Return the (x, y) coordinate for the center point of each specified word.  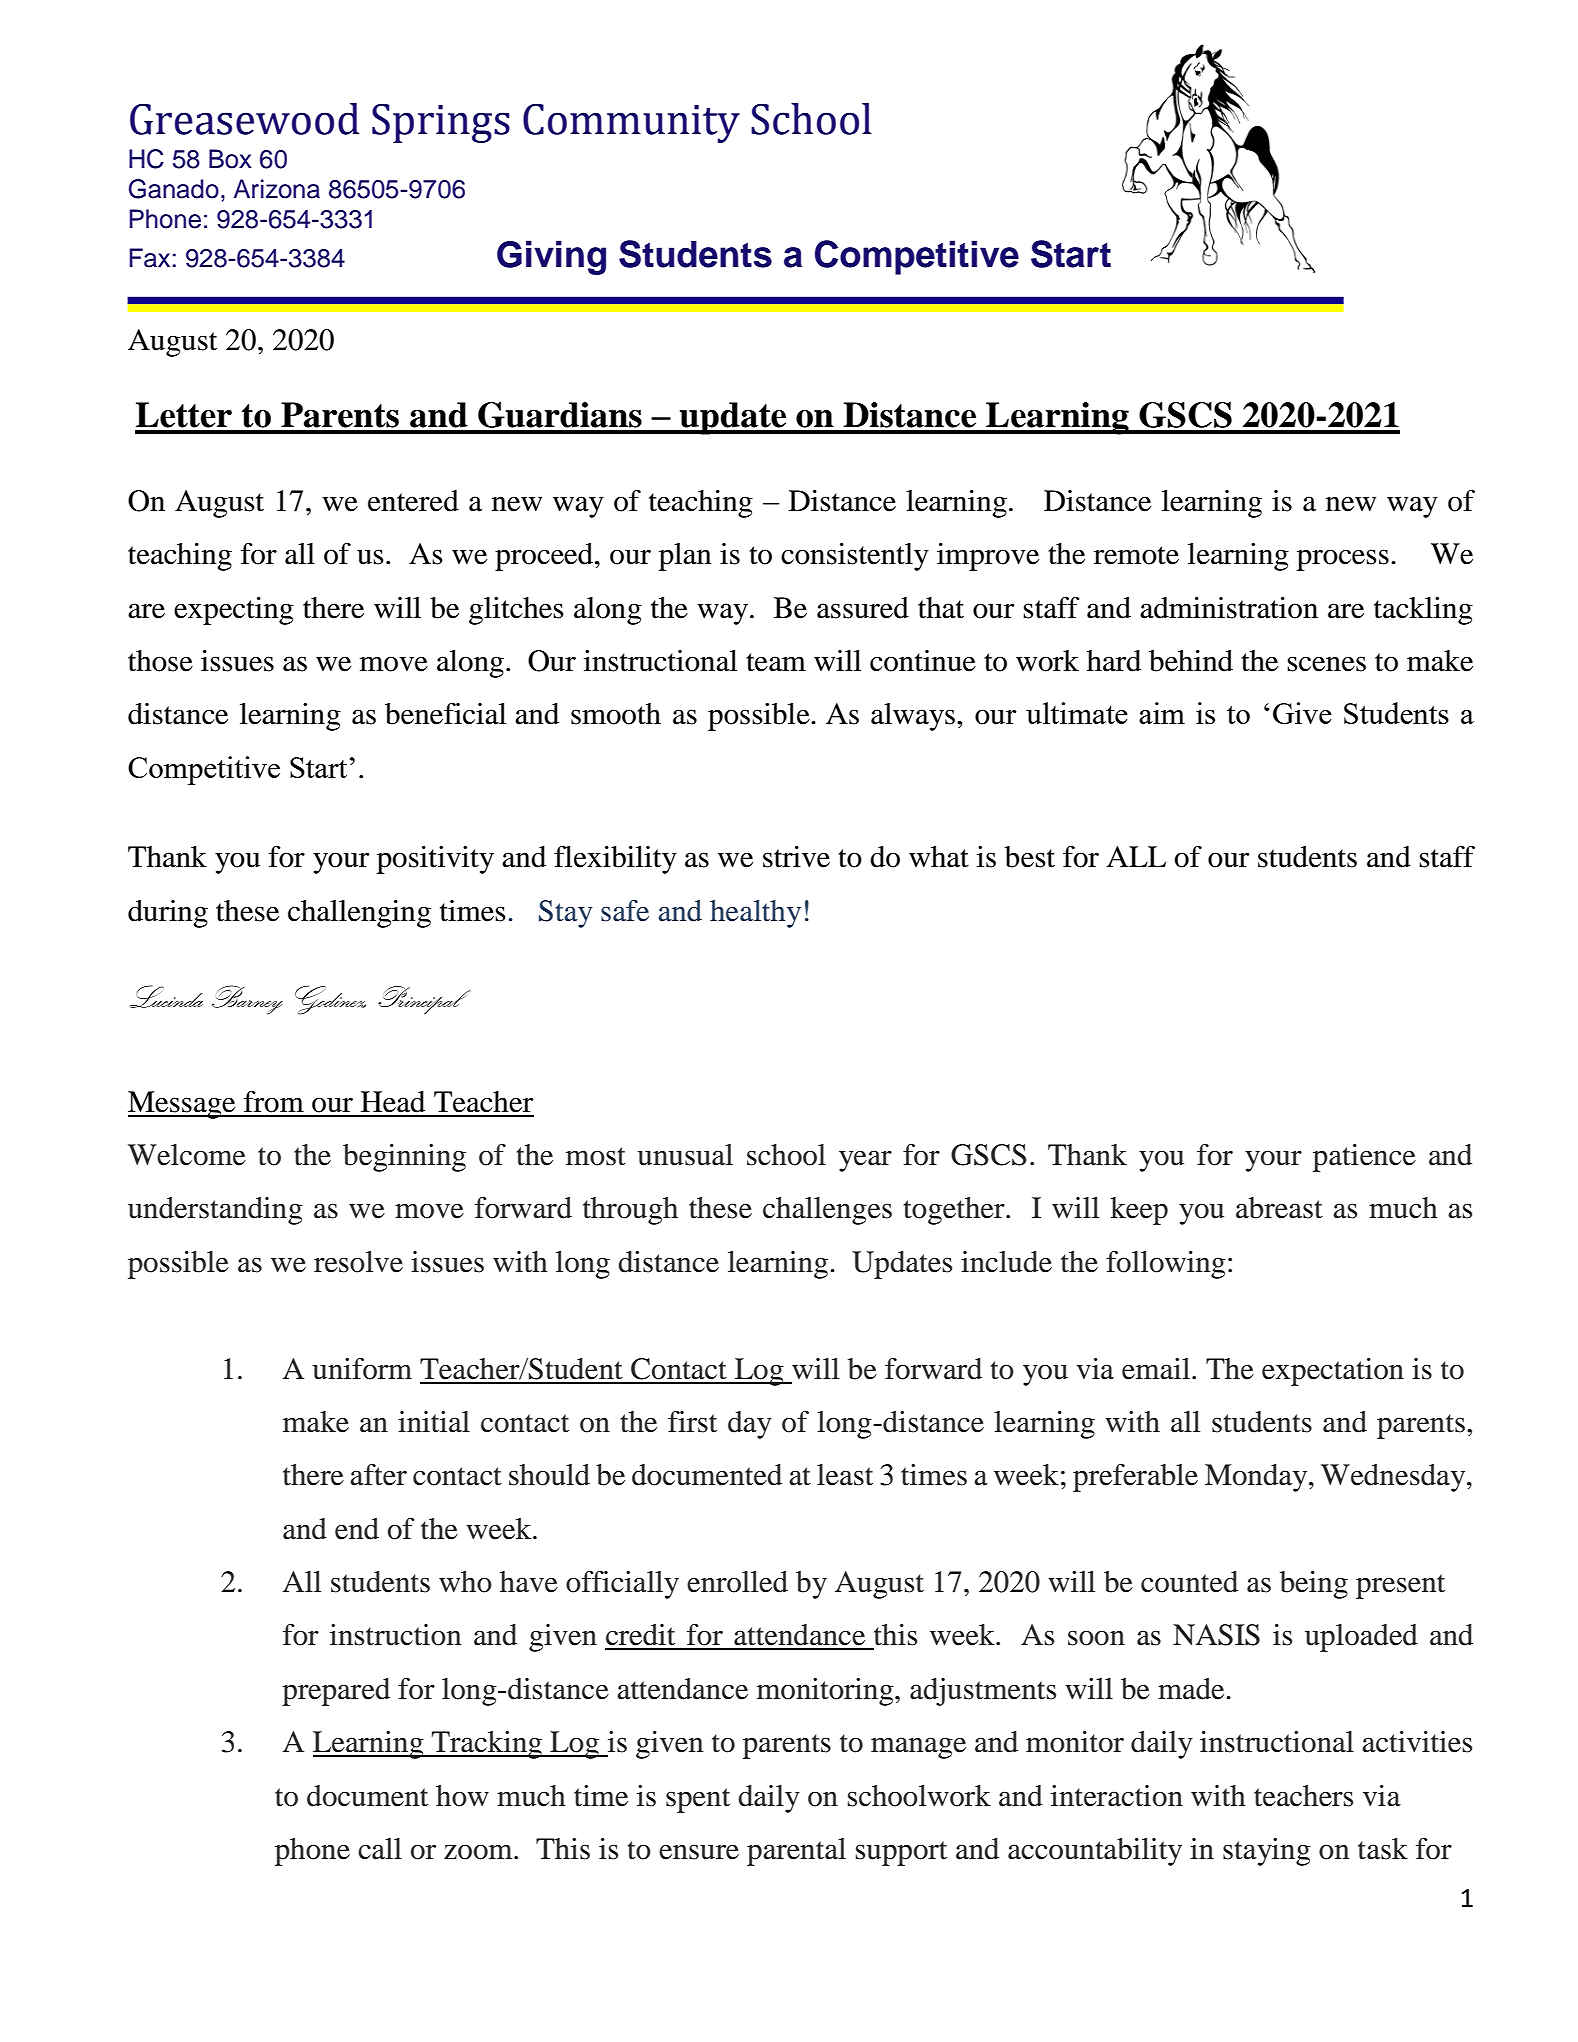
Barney (247, 1000)
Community (631, 123)
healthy (755, 914)
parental (796, 1852)
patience (1364, 1158)
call (380, 1849)
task (1383, 1849)
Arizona (276, 189)
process (1343, 560)
